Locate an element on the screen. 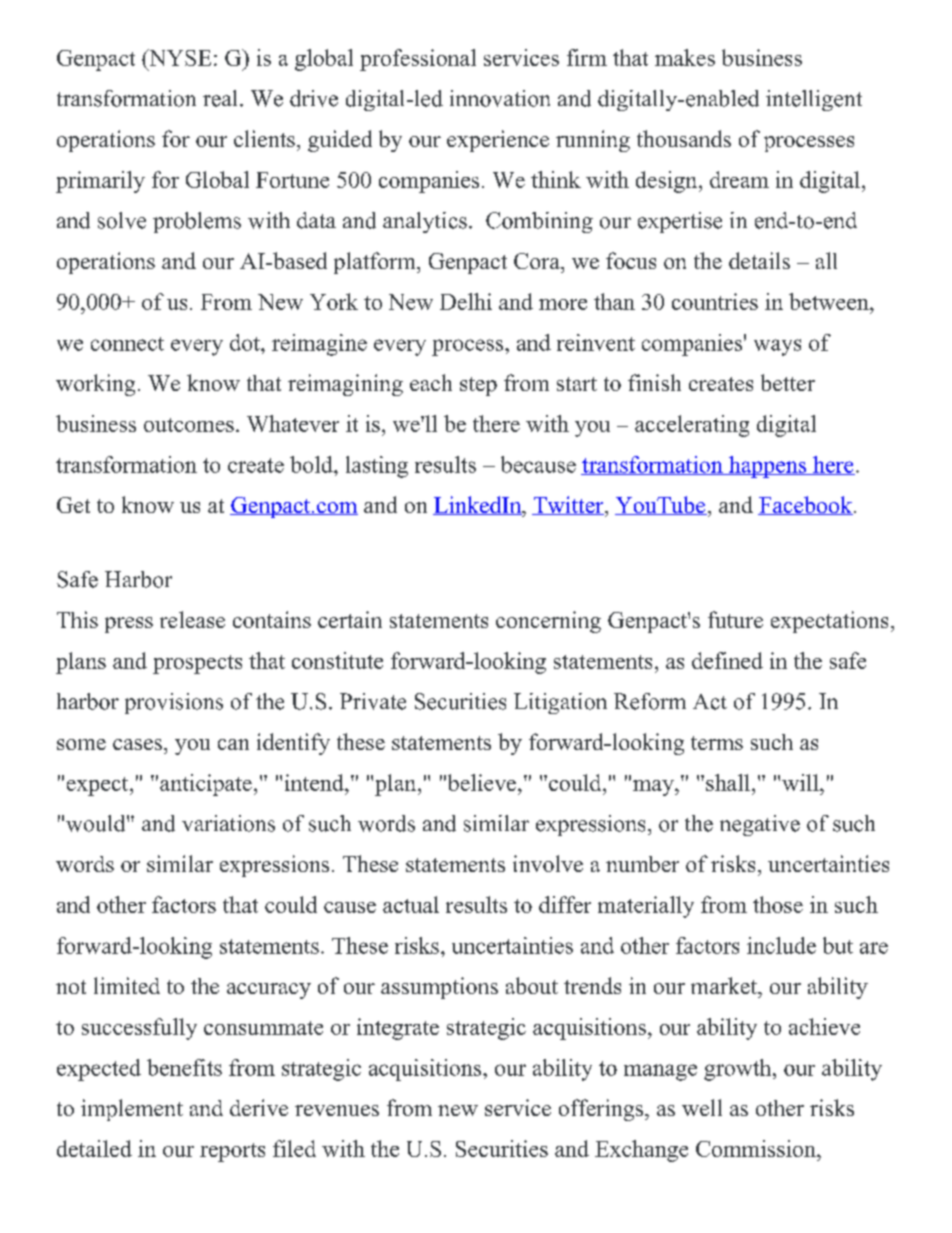 The height and width of the screenshot is (1233, 952). intelligent is located at coordinates (814, 100).
